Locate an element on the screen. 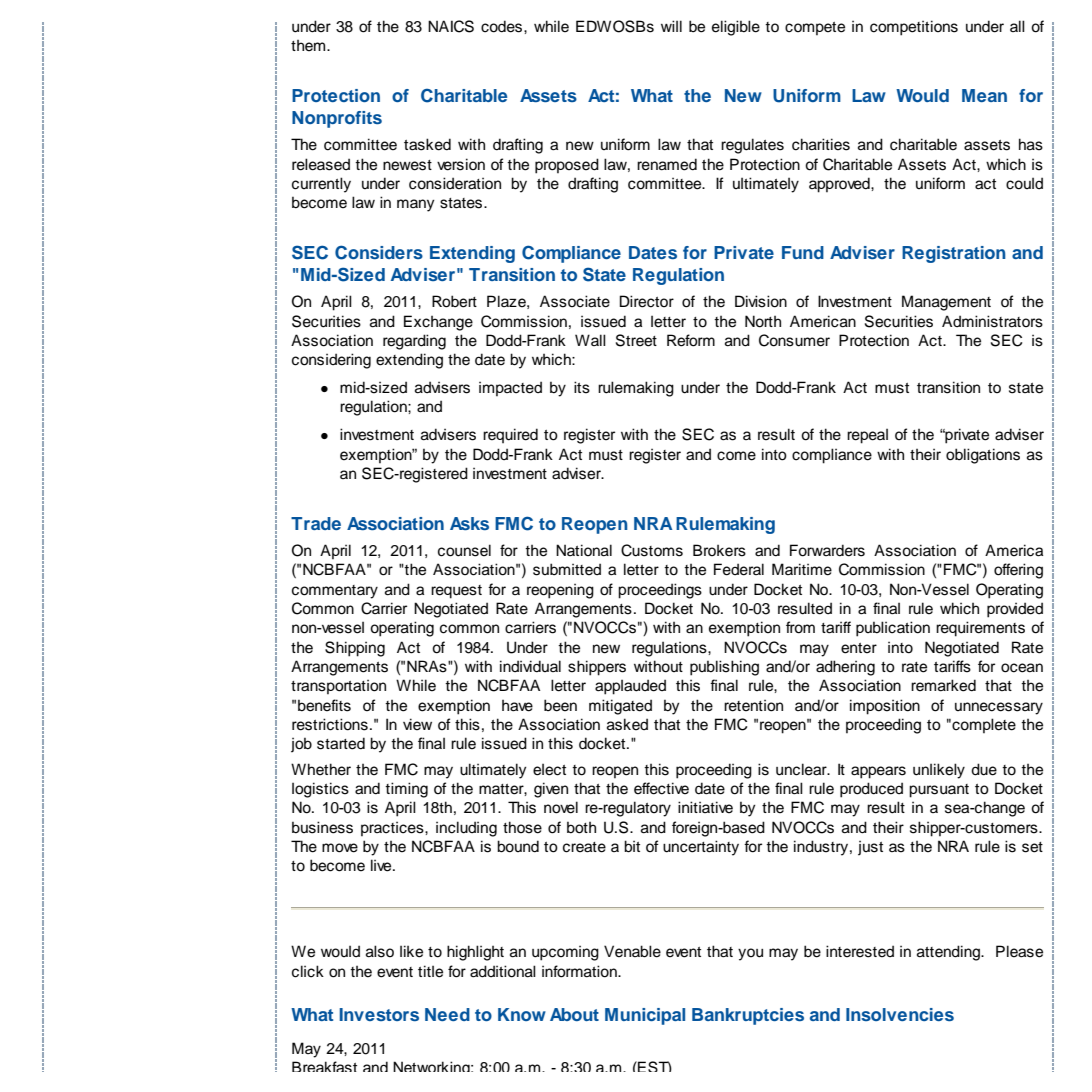  Customs is located at coordinates (652, 550).
